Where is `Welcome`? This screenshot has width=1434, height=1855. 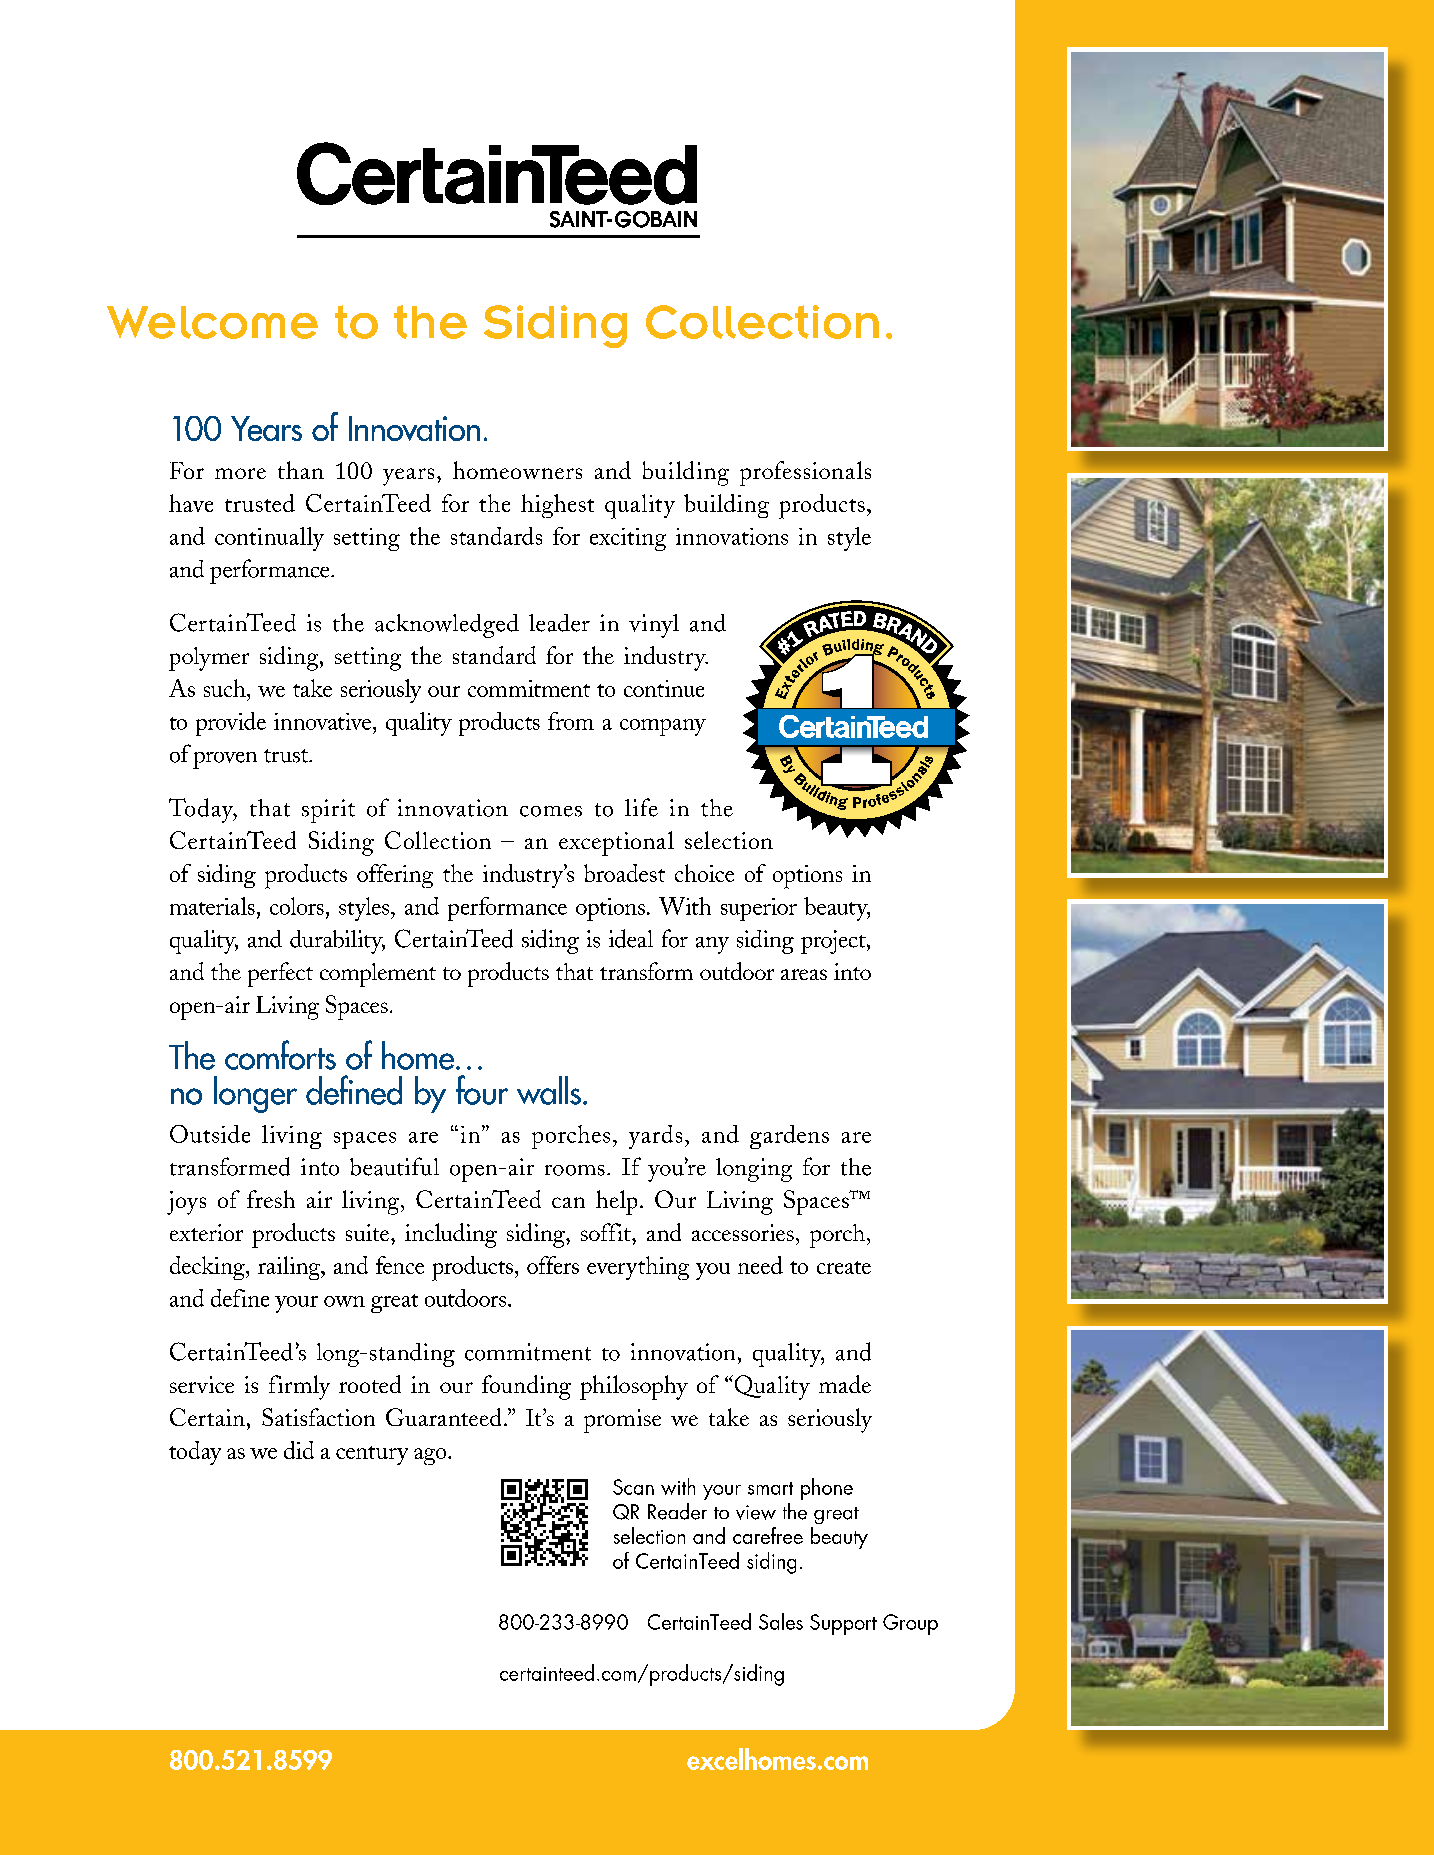
Welcome is located at coordinates (212, 322).
